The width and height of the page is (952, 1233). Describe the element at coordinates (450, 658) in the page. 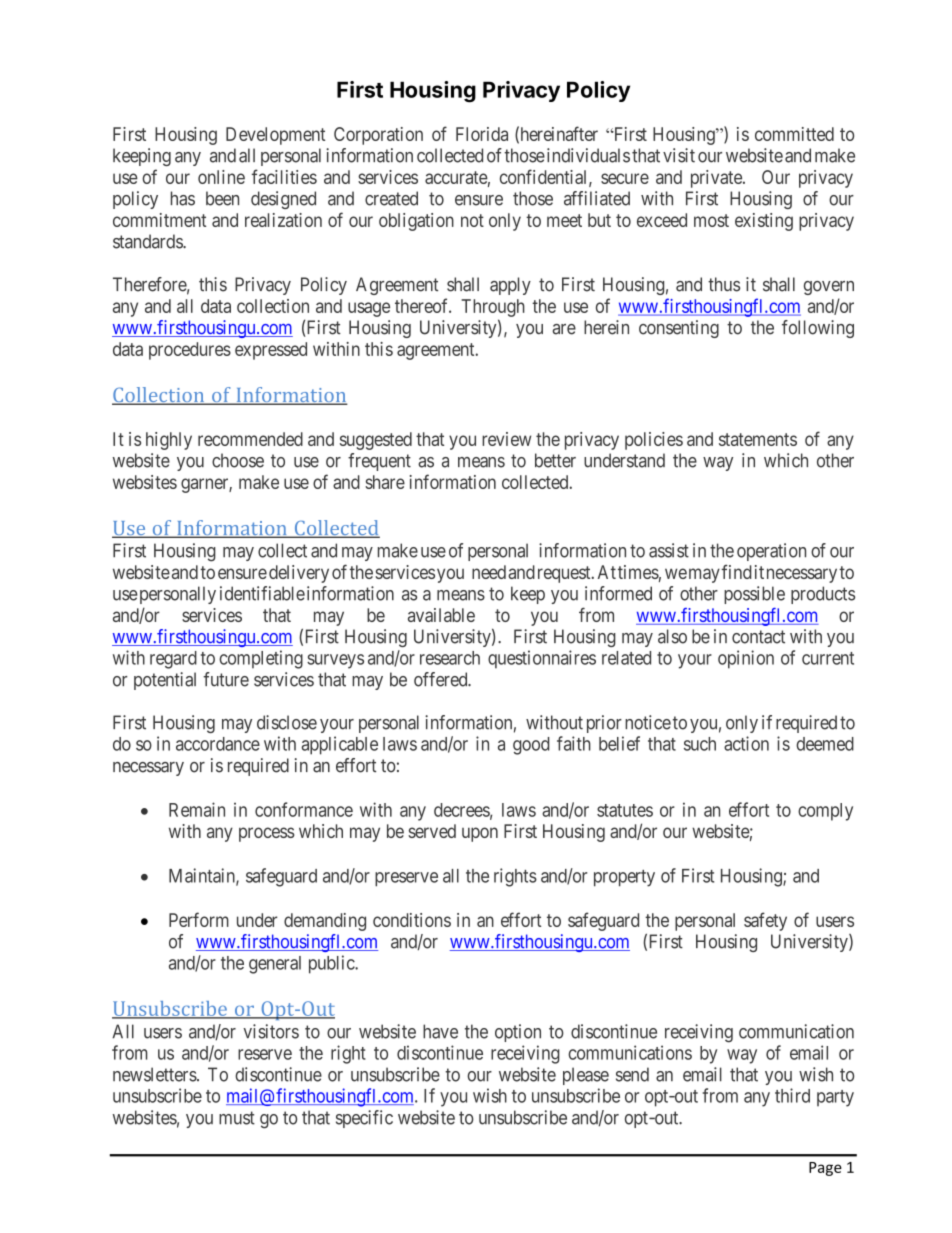

I see `research` at that location.
